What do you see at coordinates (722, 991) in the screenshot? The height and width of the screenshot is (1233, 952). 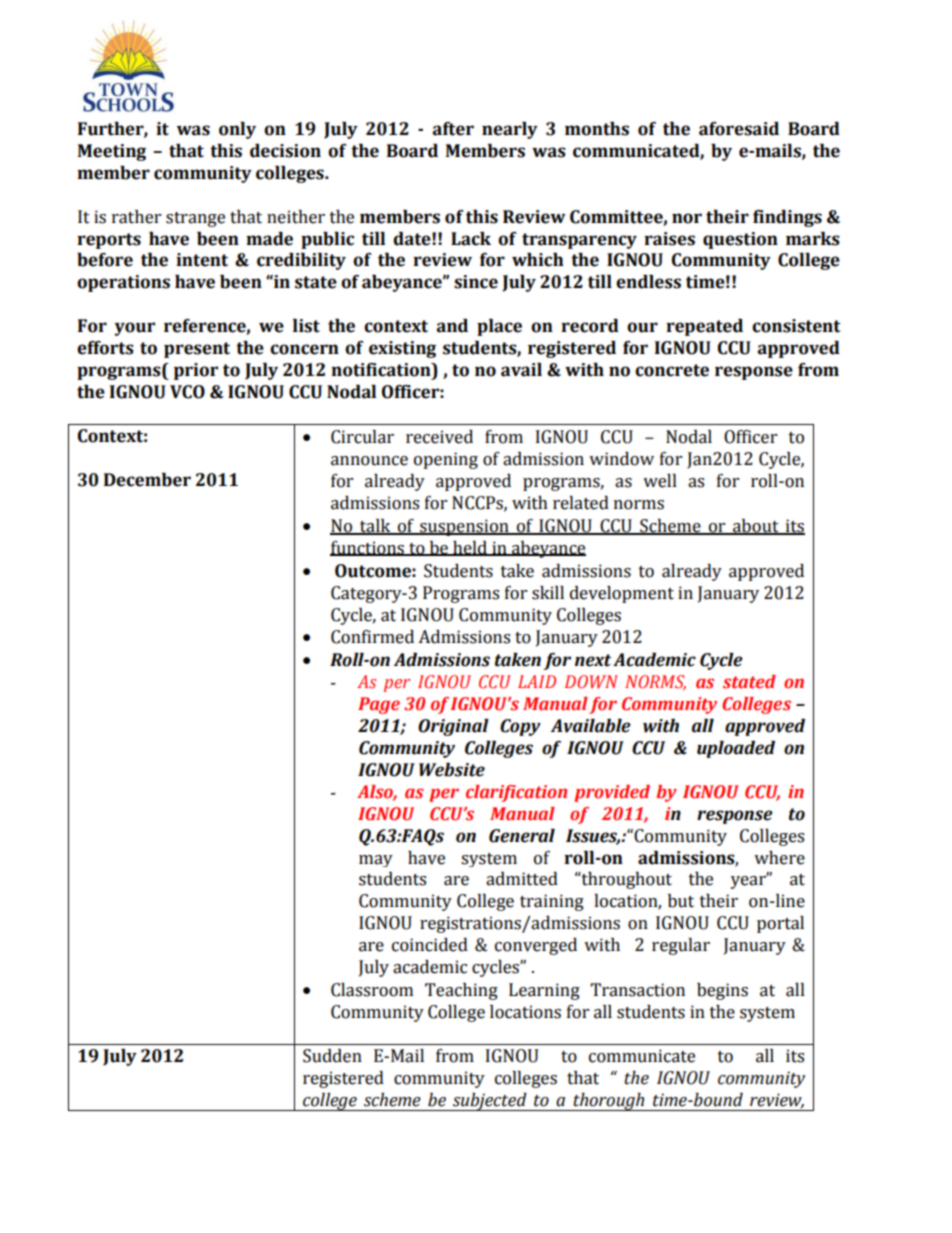 I see `begins` at bounding box center [722, 991].
